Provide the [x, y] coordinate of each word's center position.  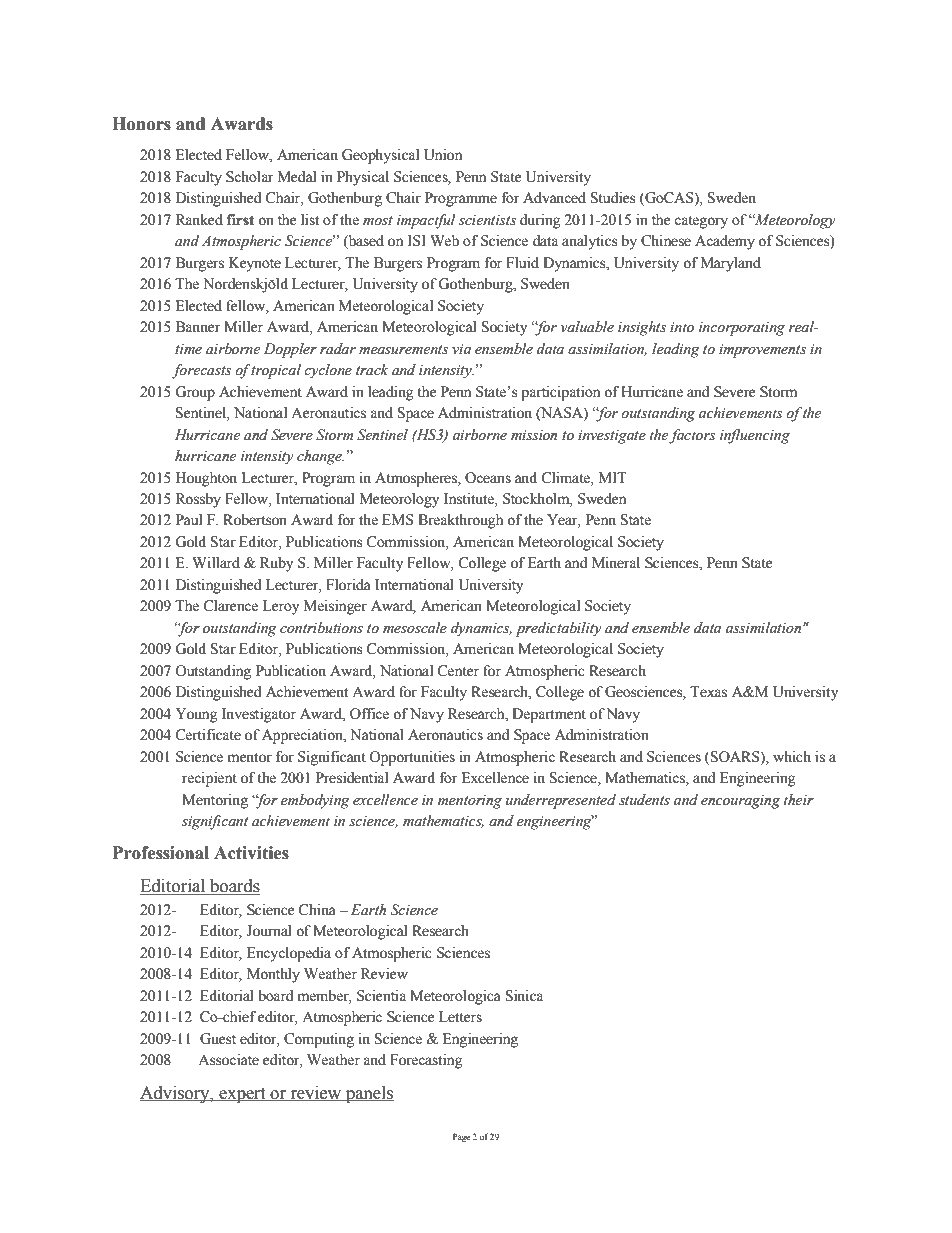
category [701, 222]
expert [242, 1095]
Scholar [250, 177]
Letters [460, 1017]
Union [443, 155]
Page [461, 1137]
